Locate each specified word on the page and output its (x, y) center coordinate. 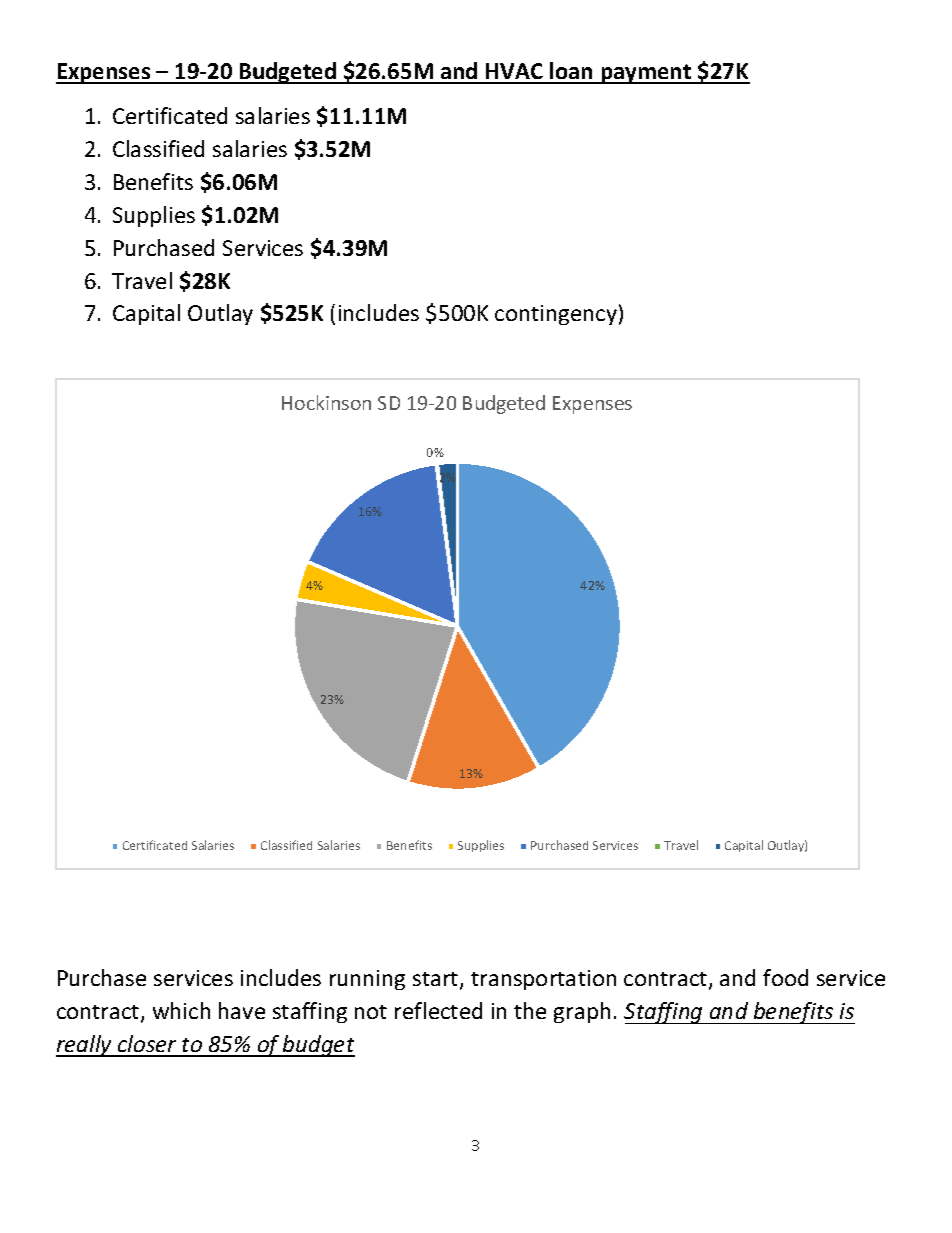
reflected (438, 1010)
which (181, 1010)
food (785, 977)
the (530, 1010)
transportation (543, 980)
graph (582, 1012)
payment (646, 74)
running (367, 980)
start (437, 981)
